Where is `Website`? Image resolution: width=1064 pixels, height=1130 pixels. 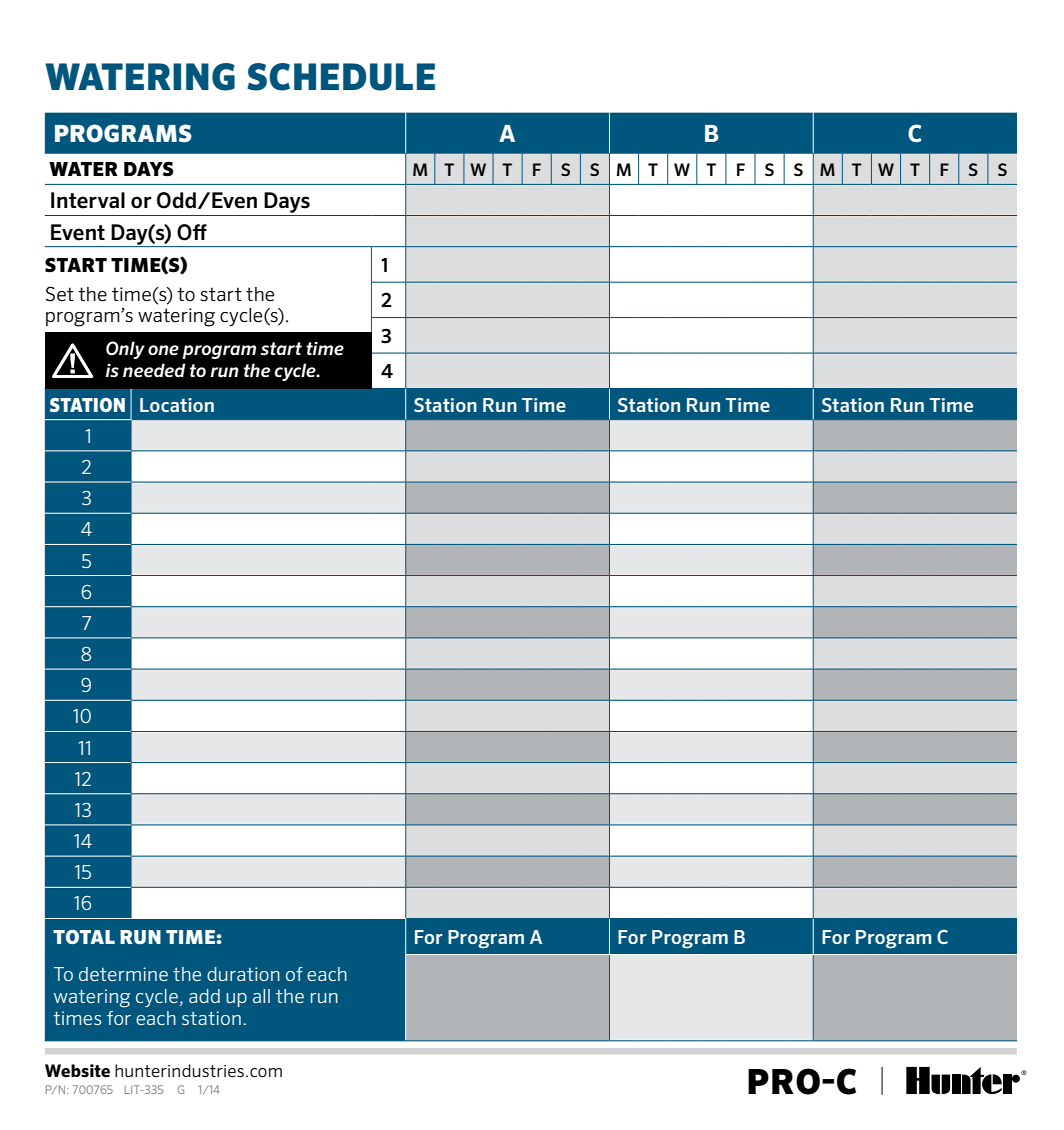 Website is located at coordinates (77, 1070).
